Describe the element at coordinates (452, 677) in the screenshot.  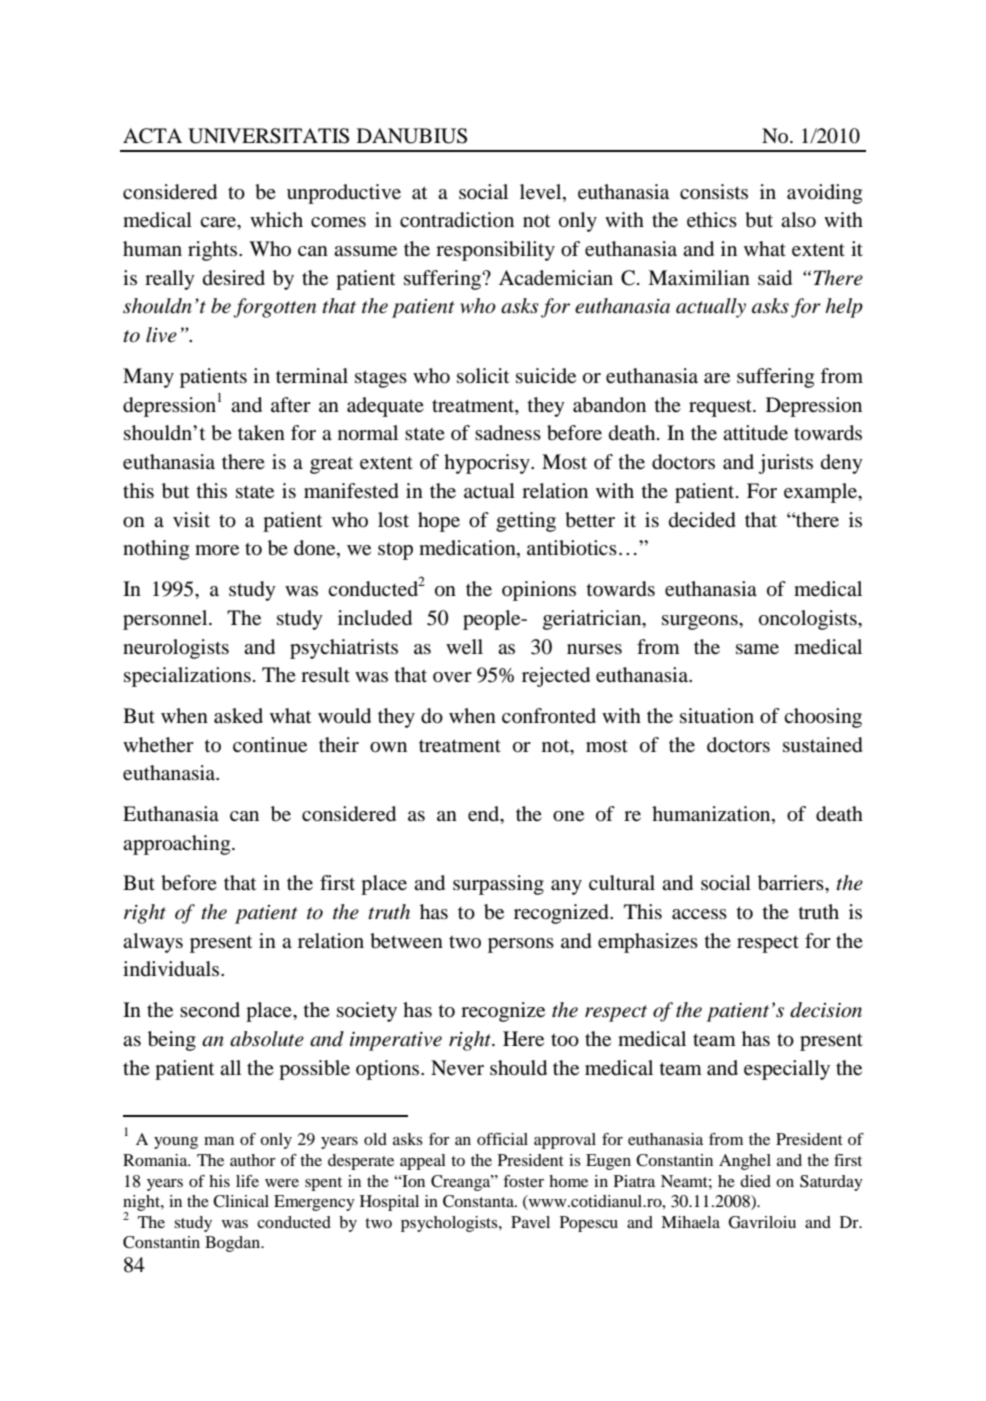
I see `over` at that location.
